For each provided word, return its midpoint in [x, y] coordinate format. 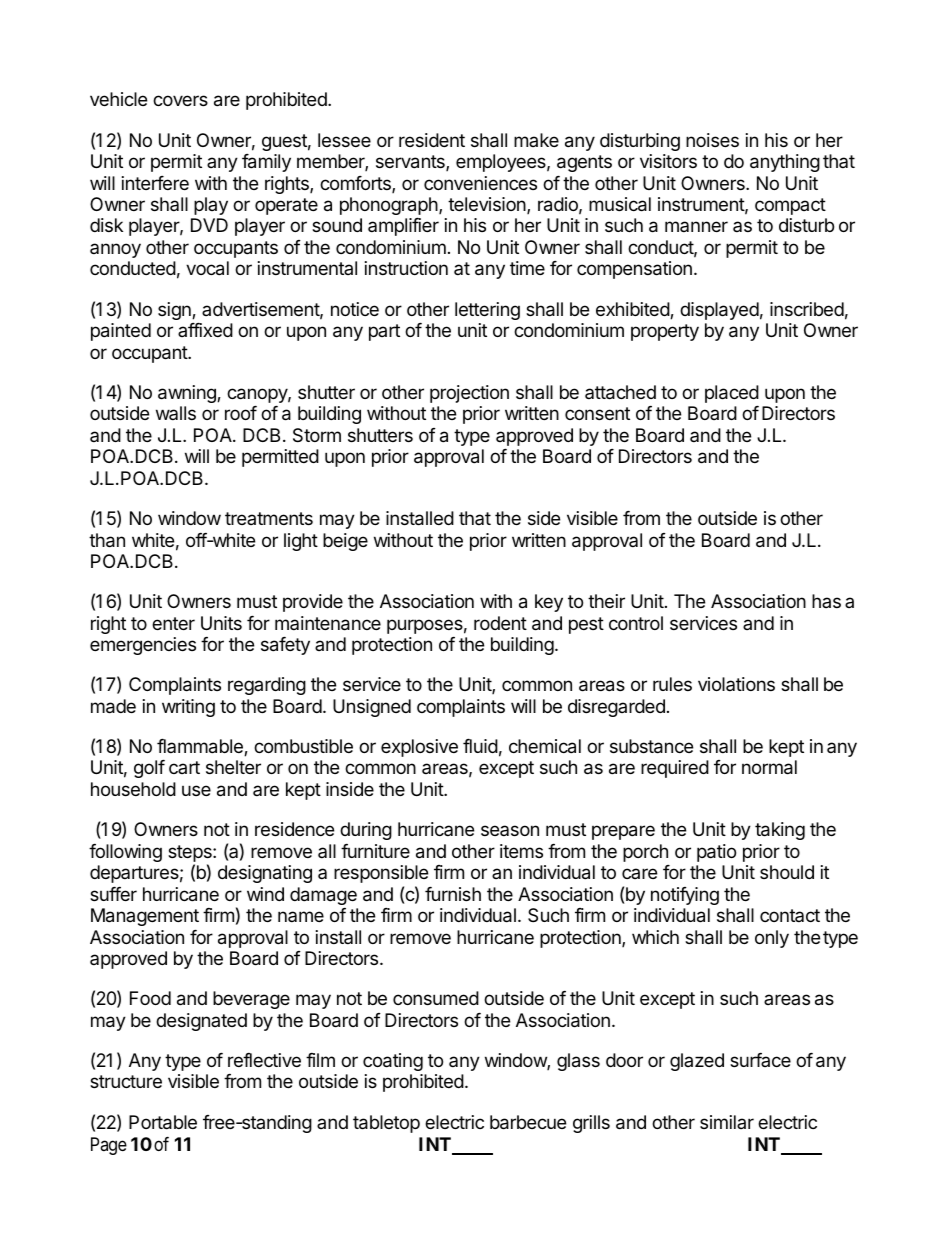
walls [176, 413]
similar [727, 1122]
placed [732, 394]
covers [180, 100]
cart [184, 767]
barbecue [528, 1122]
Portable [163, 1122]
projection [469, 394]
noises [712, 140]
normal [769, 767]
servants [411, 163]
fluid [480, 746]
